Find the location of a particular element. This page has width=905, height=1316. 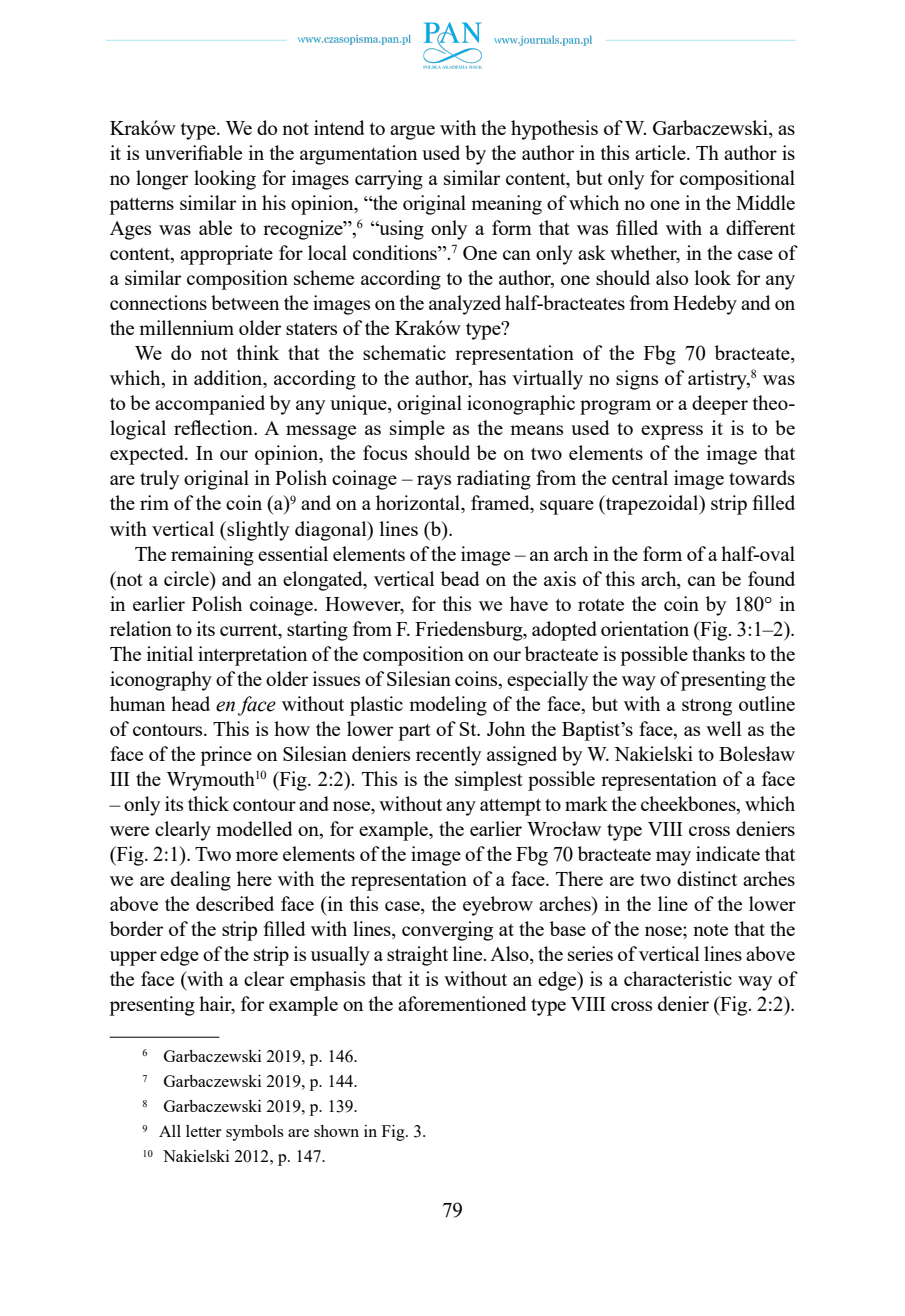

recently is located at coordinates (448, 756).
